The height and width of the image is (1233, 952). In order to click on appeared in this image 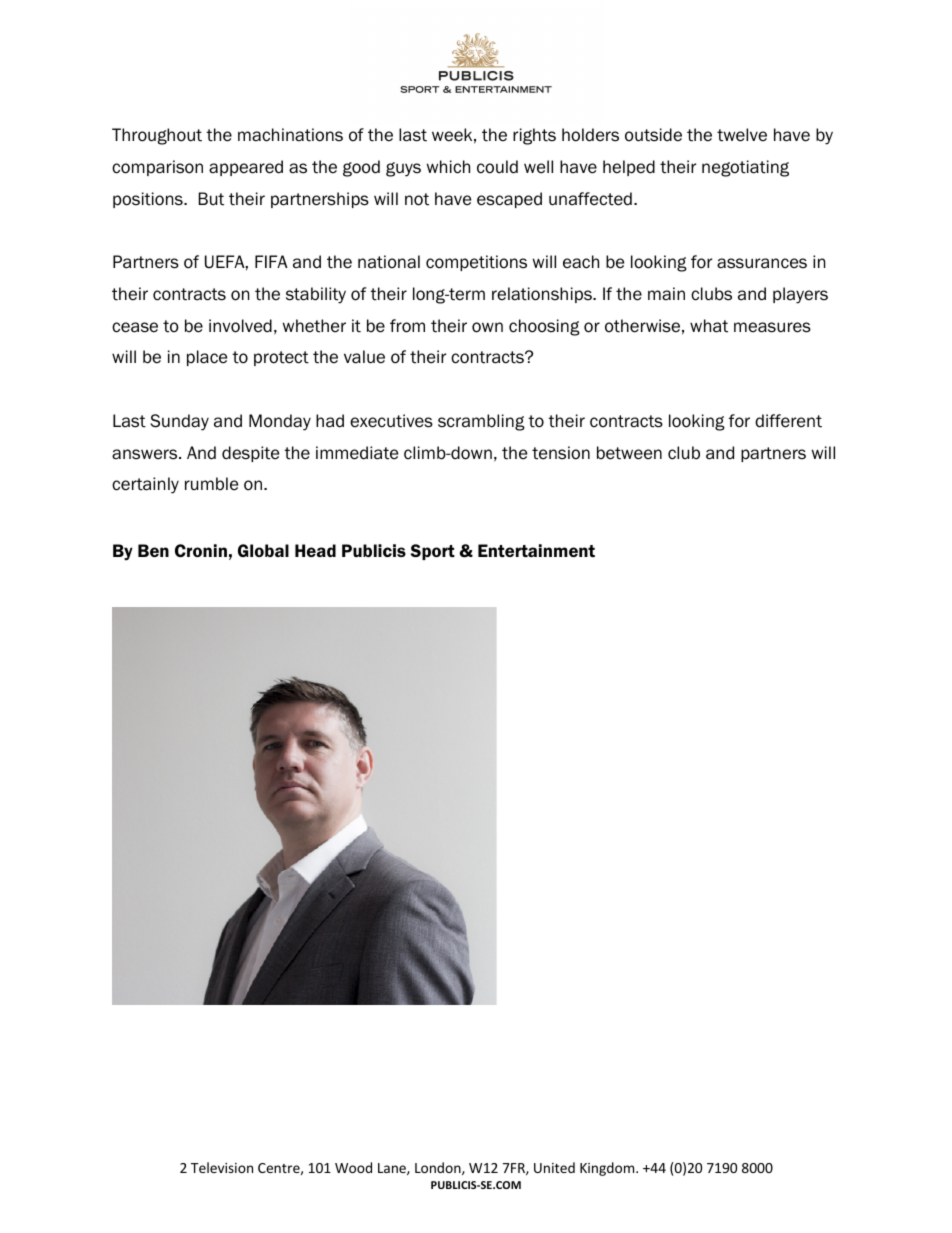, I will do `click(246, 168)`.
